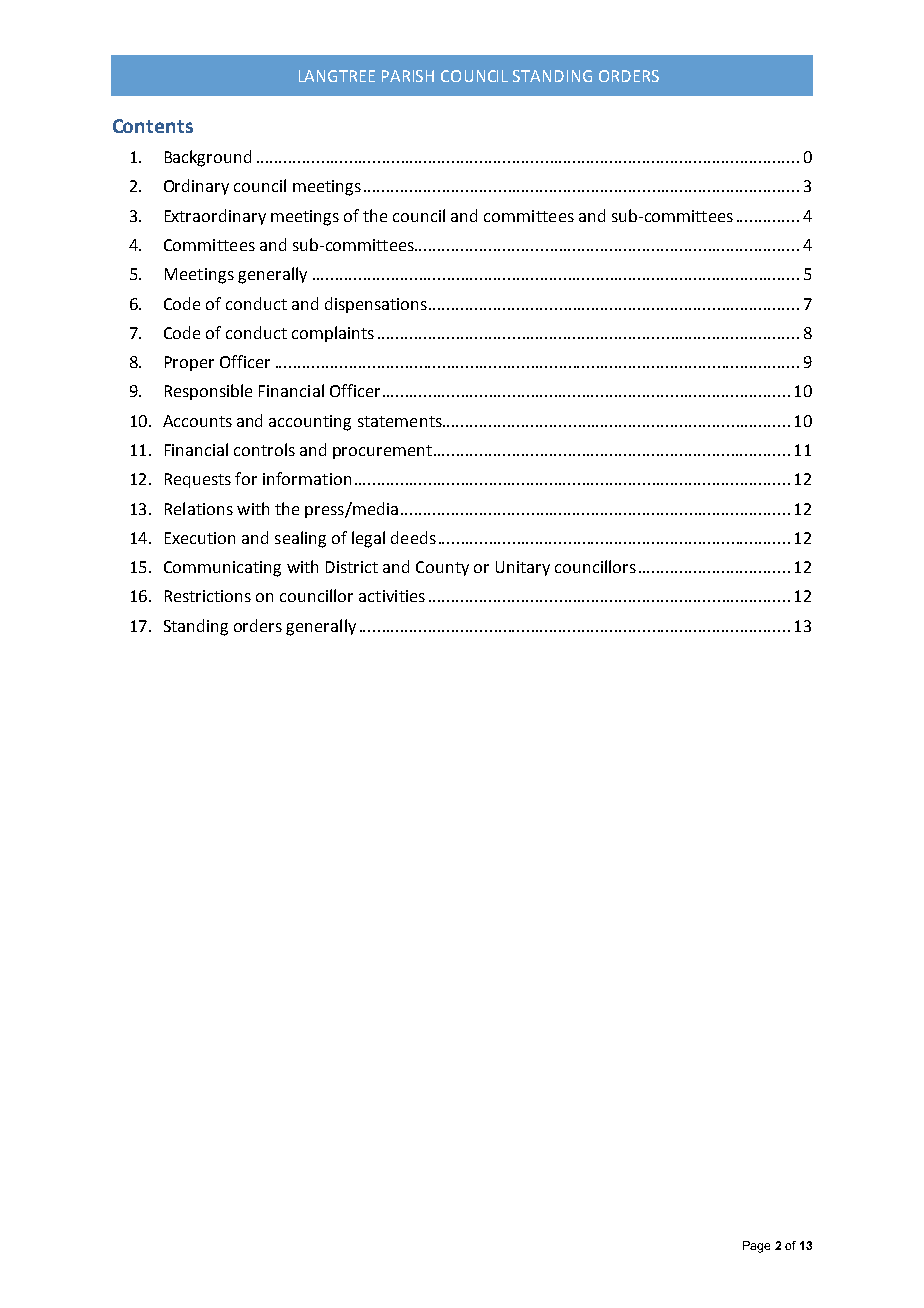 The height and width of the screenshot is (1308, 924). I want to click on Background, so click(208, 158).
